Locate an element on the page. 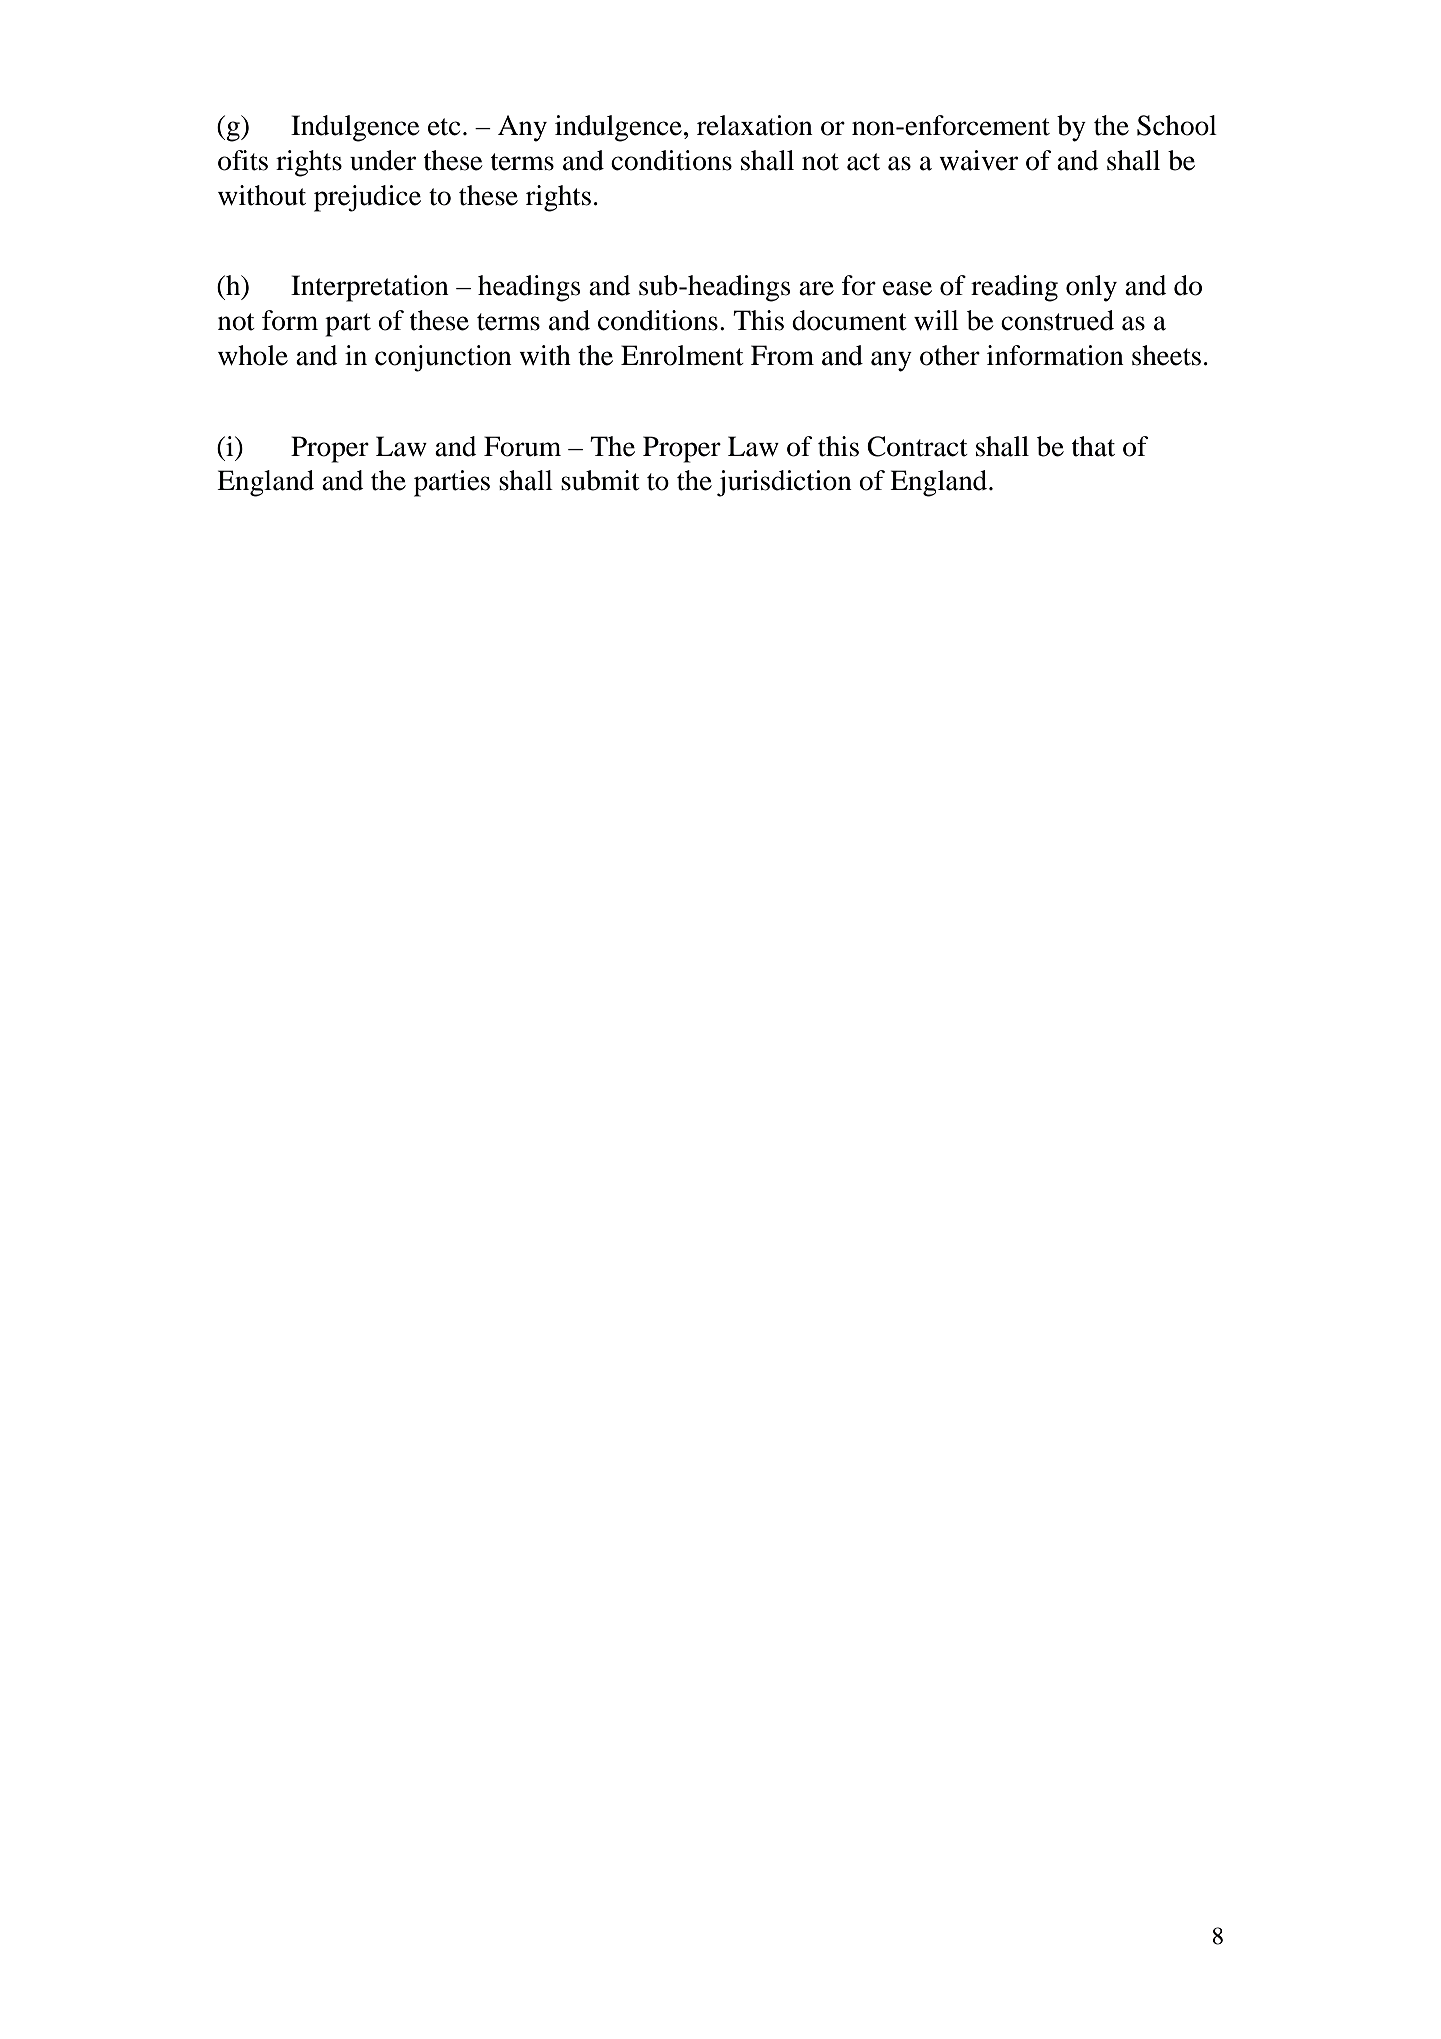  are is located at coordinates (816, 288).
